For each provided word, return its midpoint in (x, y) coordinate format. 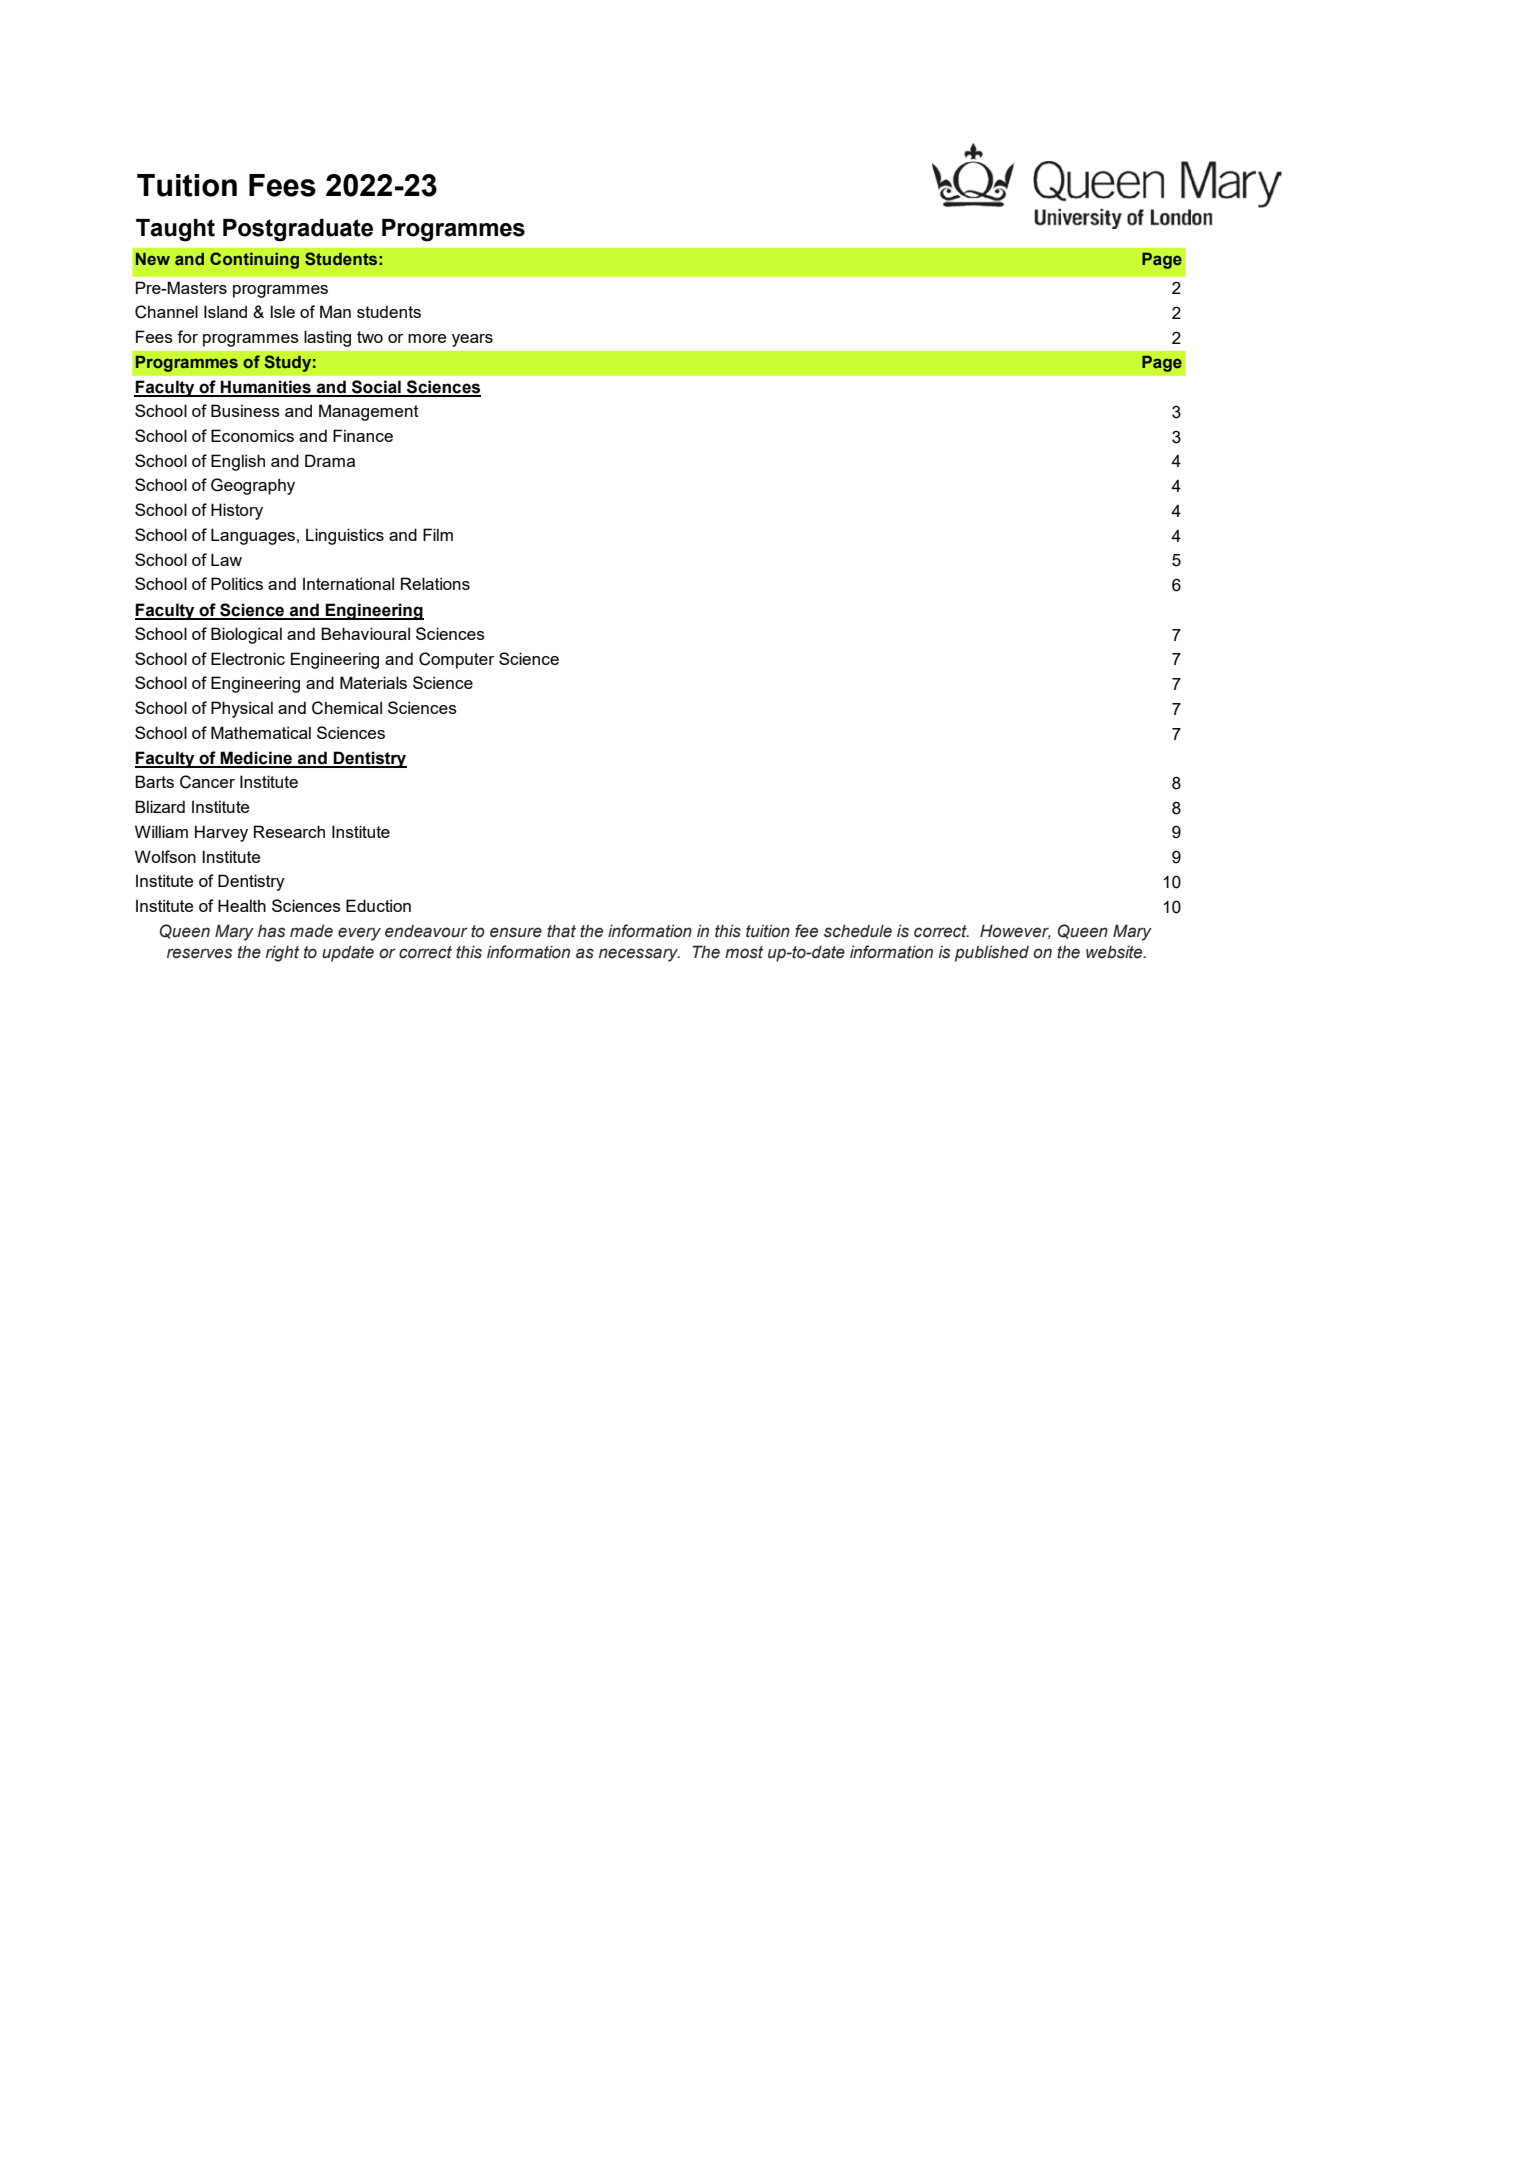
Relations (435, 583)
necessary (639, 955)
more (427, 338)
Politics (237, 583)
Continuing (254, 260)
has (271, 931)
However (1015, 931)
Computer (456, 660)
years (472, 340)
